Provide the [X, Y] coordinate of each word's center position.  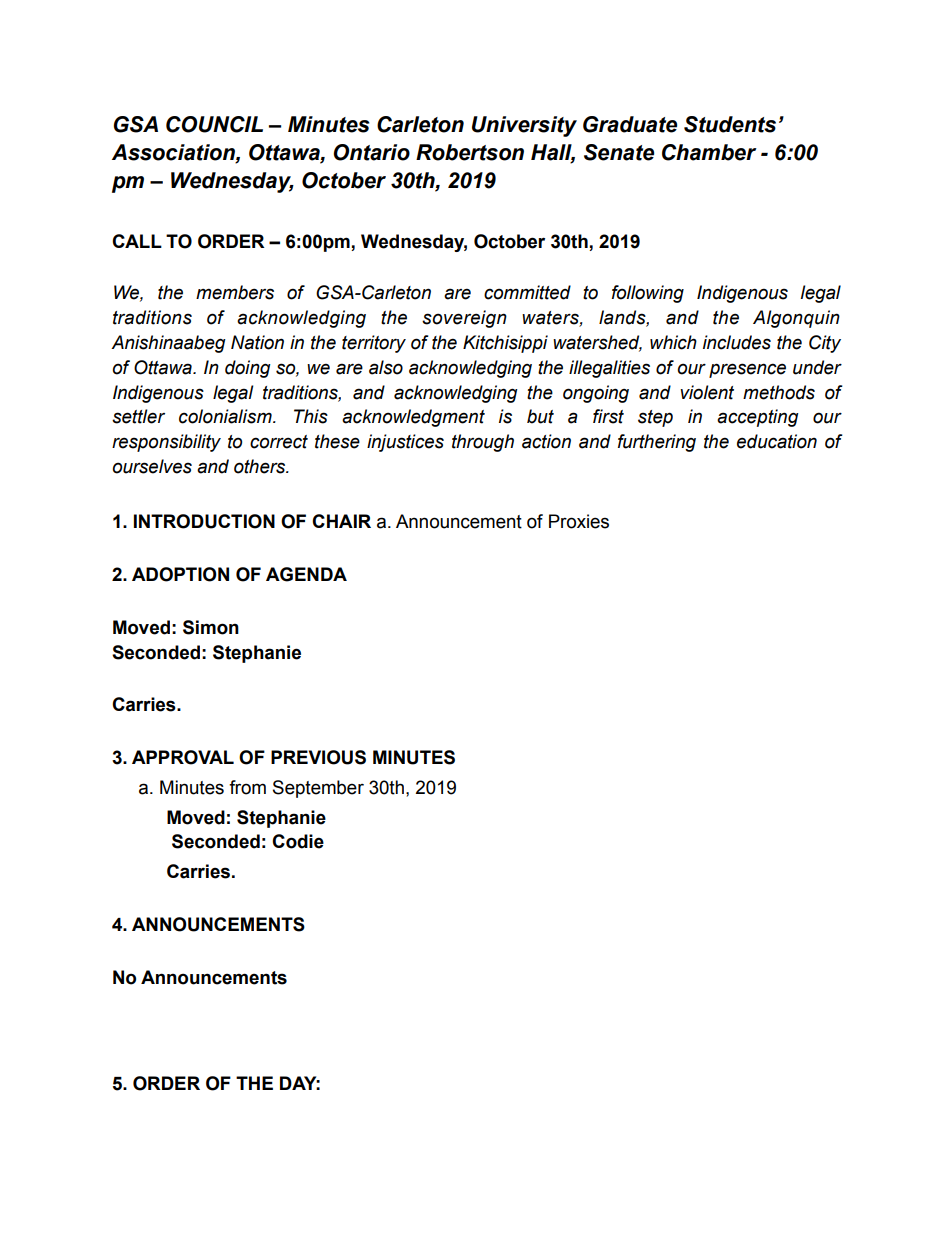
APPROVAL [183, 757]
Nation [257, 342]
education [777, 441]
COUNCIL [214, 124]
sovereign [464, 319]
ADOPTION [180, 574]
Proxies [579, 521]
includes [737, 342]
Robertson [470, 152]
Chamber [709, 152]
